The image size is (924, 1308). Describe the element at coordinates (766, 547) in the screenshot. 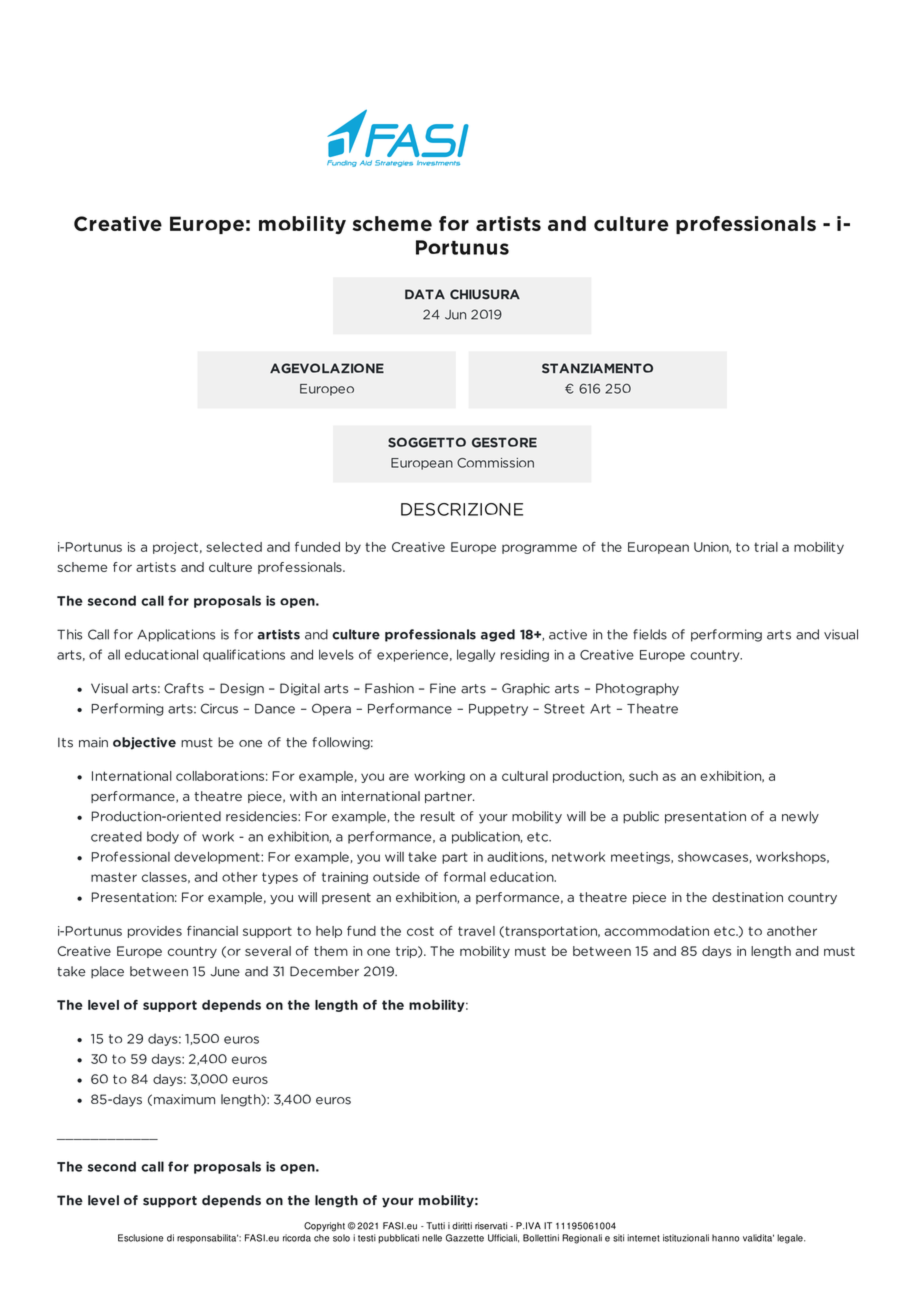

I see `trial` at that location.
